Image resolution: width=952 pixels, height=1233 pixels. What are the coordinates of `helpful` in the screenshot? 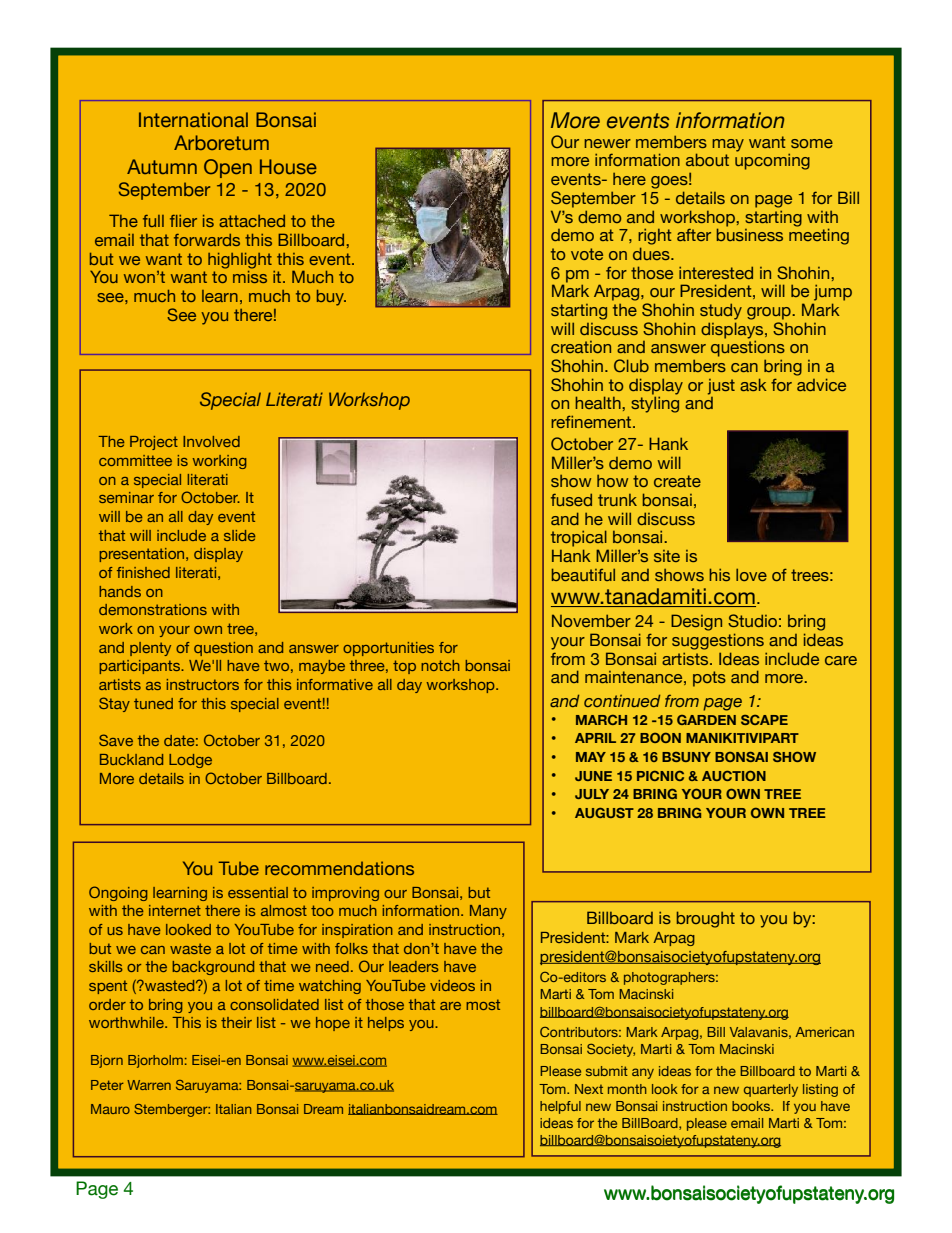 It's located at (560, 1107).
